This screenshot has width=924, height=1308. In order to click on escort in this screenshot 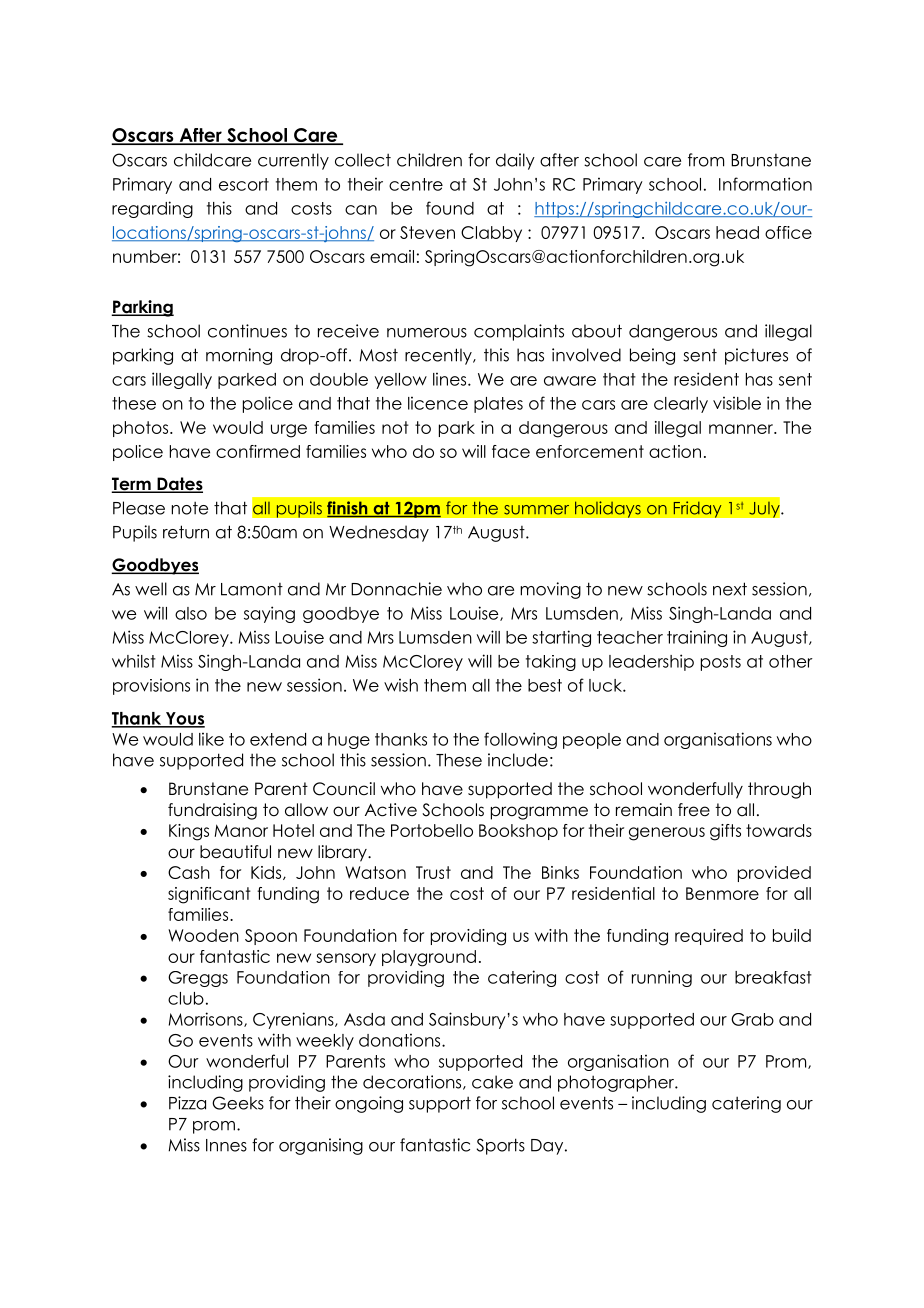, I will do `click(244, 184)`.
